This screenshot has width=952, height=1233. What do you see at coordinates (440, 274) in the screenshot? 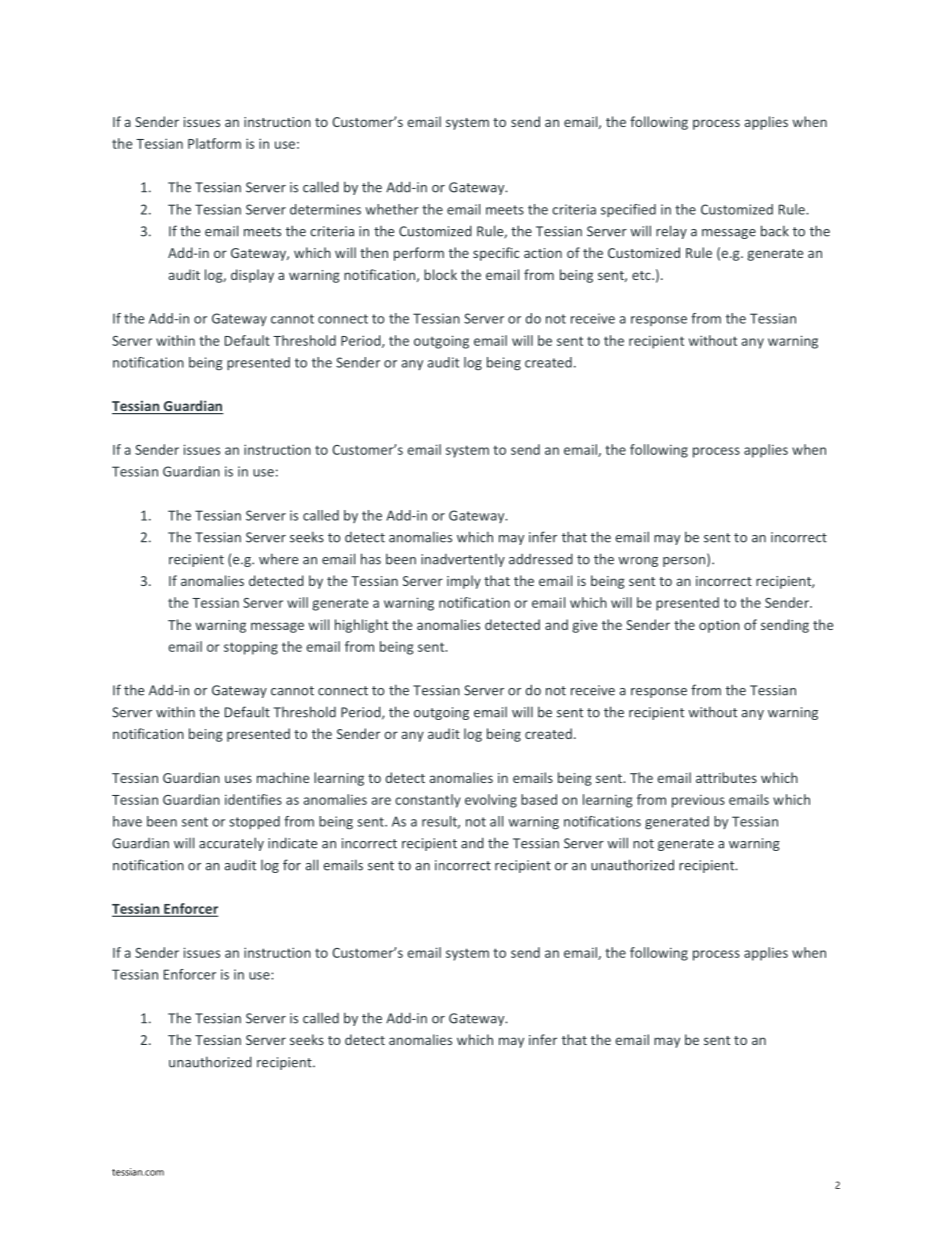
I see `block` at bounding box center [440, 274].
